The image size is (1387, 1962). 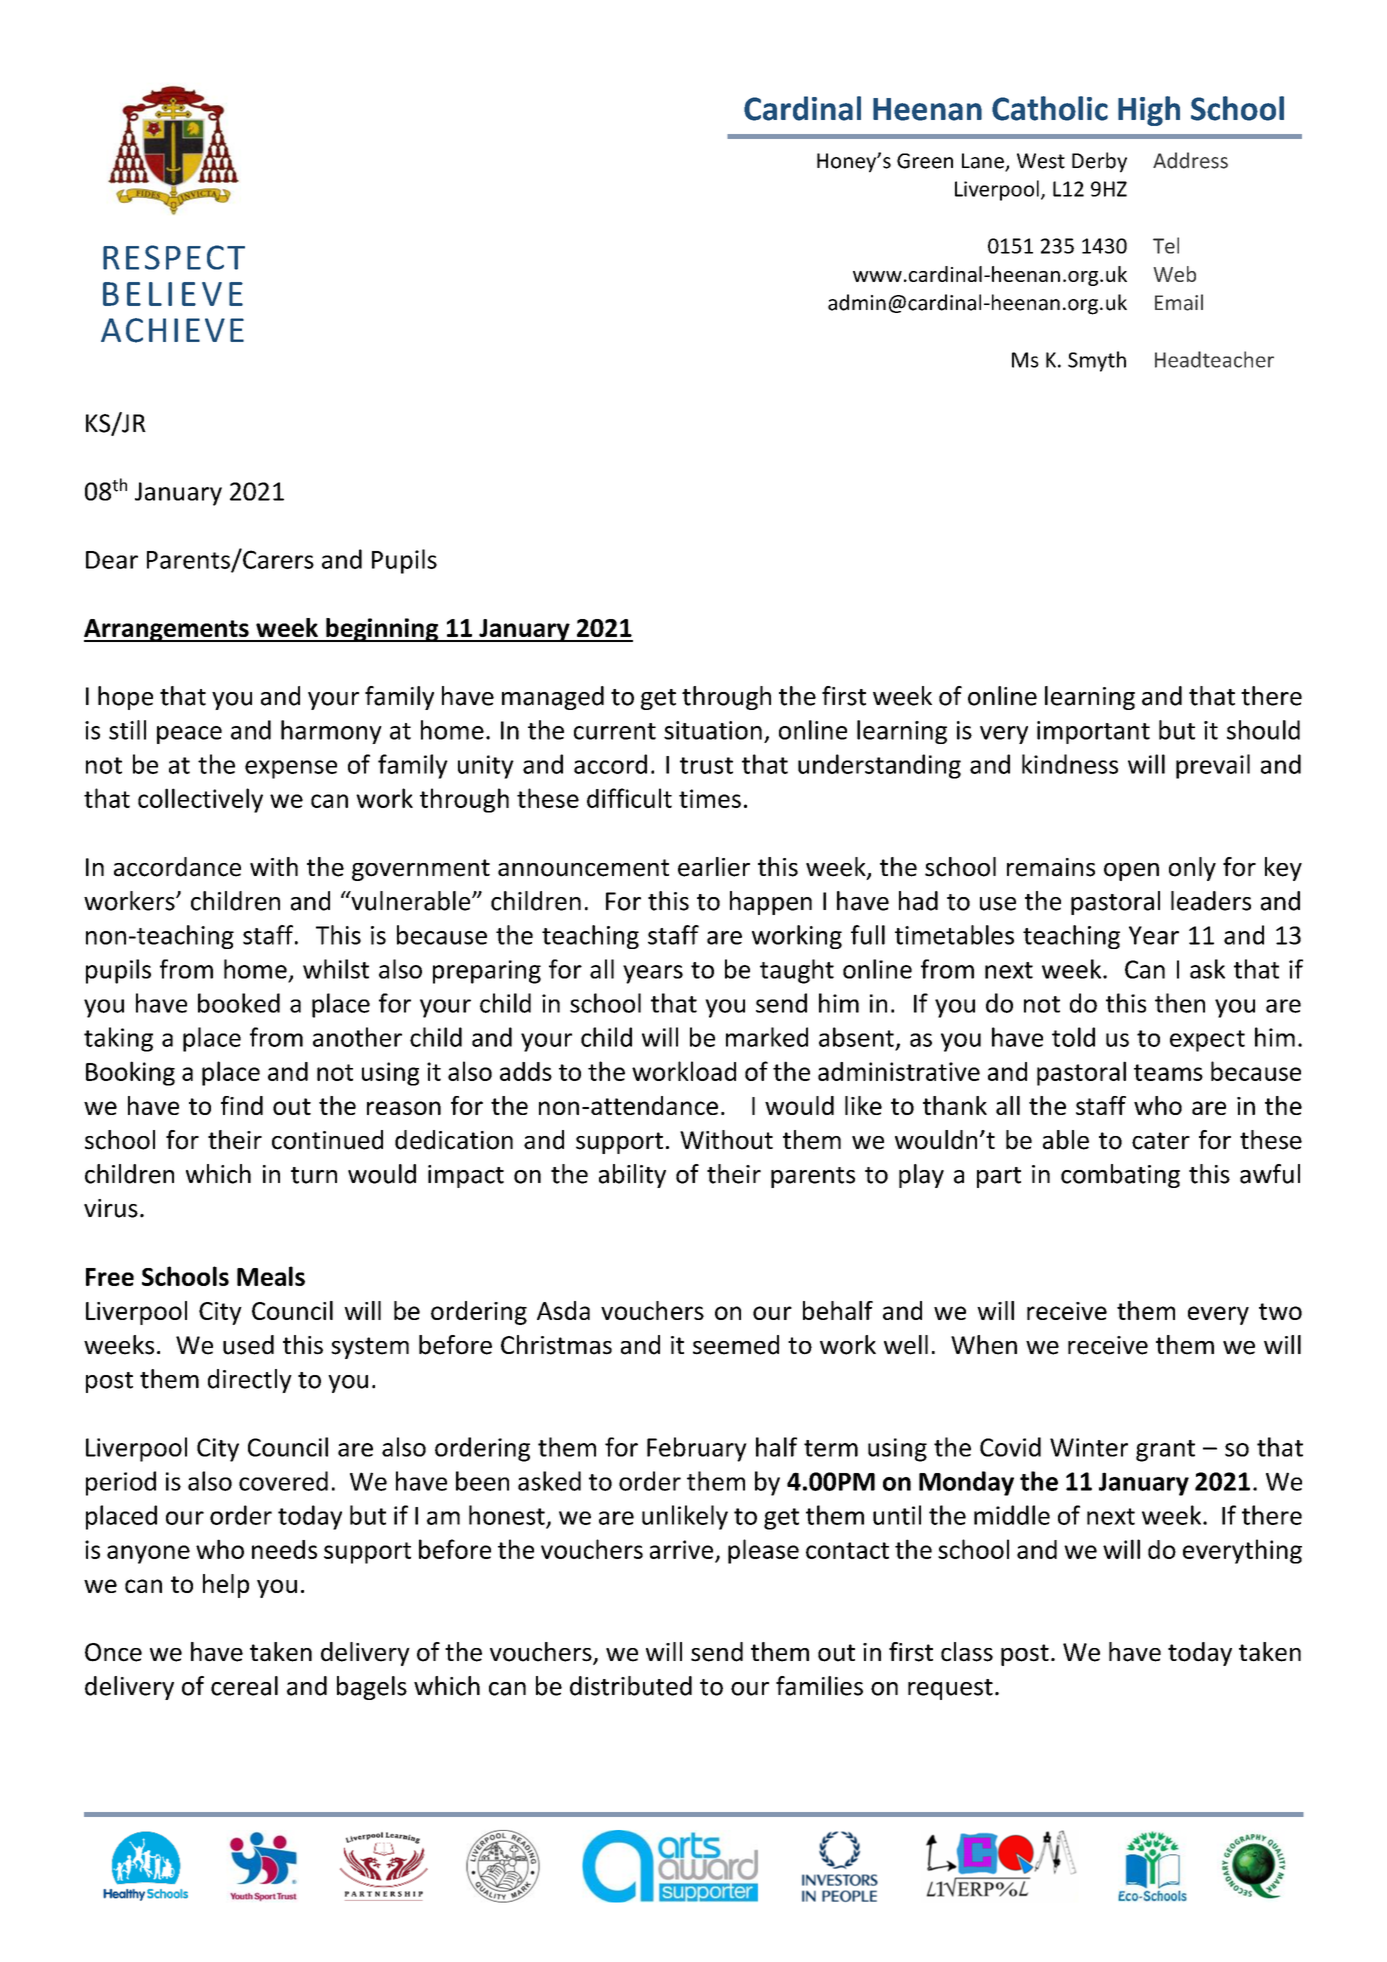 I want to click on seemed, so click(x=736, y=1345).
